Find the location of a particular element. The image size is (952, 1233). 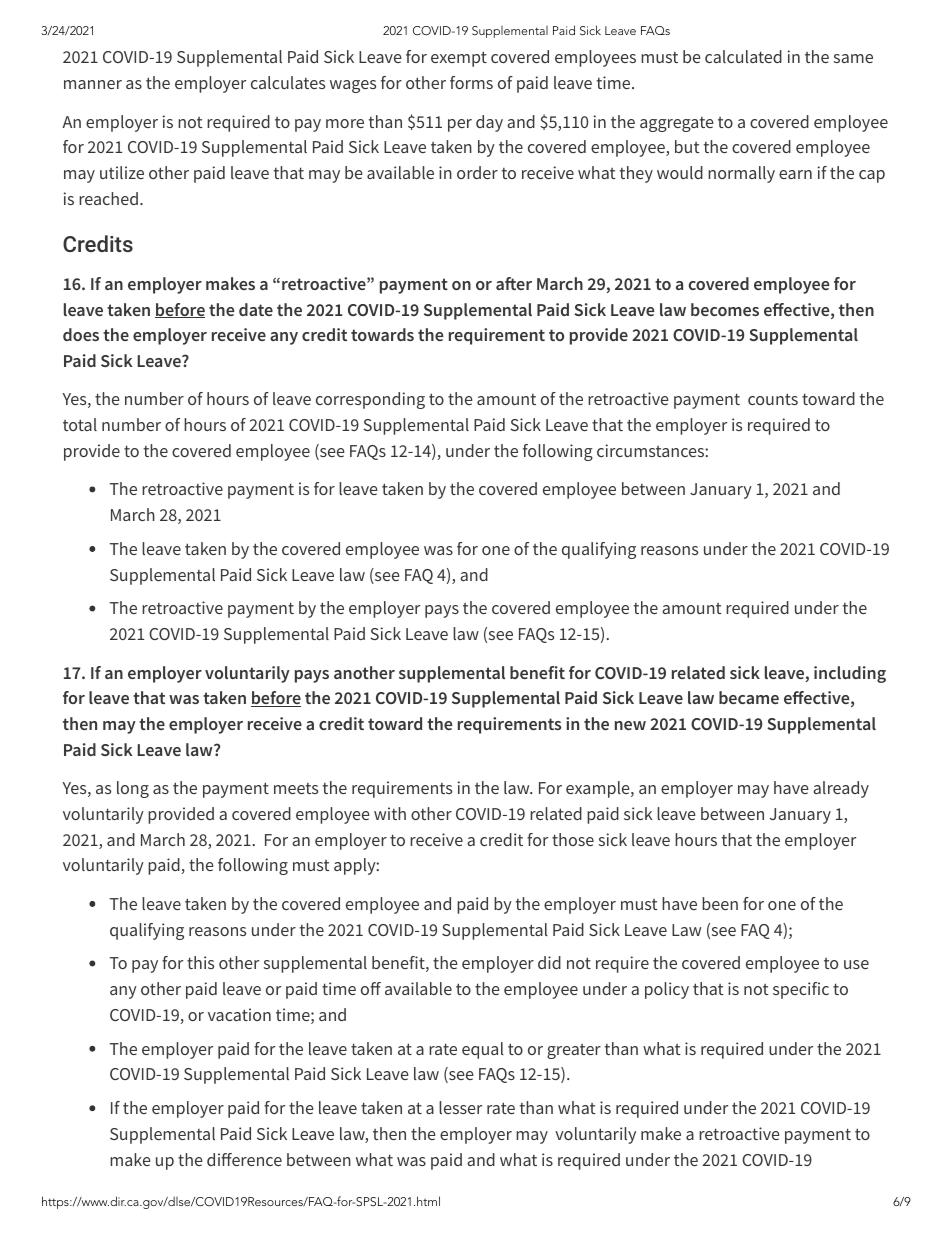

manner is located at coordinates (93, 84).
